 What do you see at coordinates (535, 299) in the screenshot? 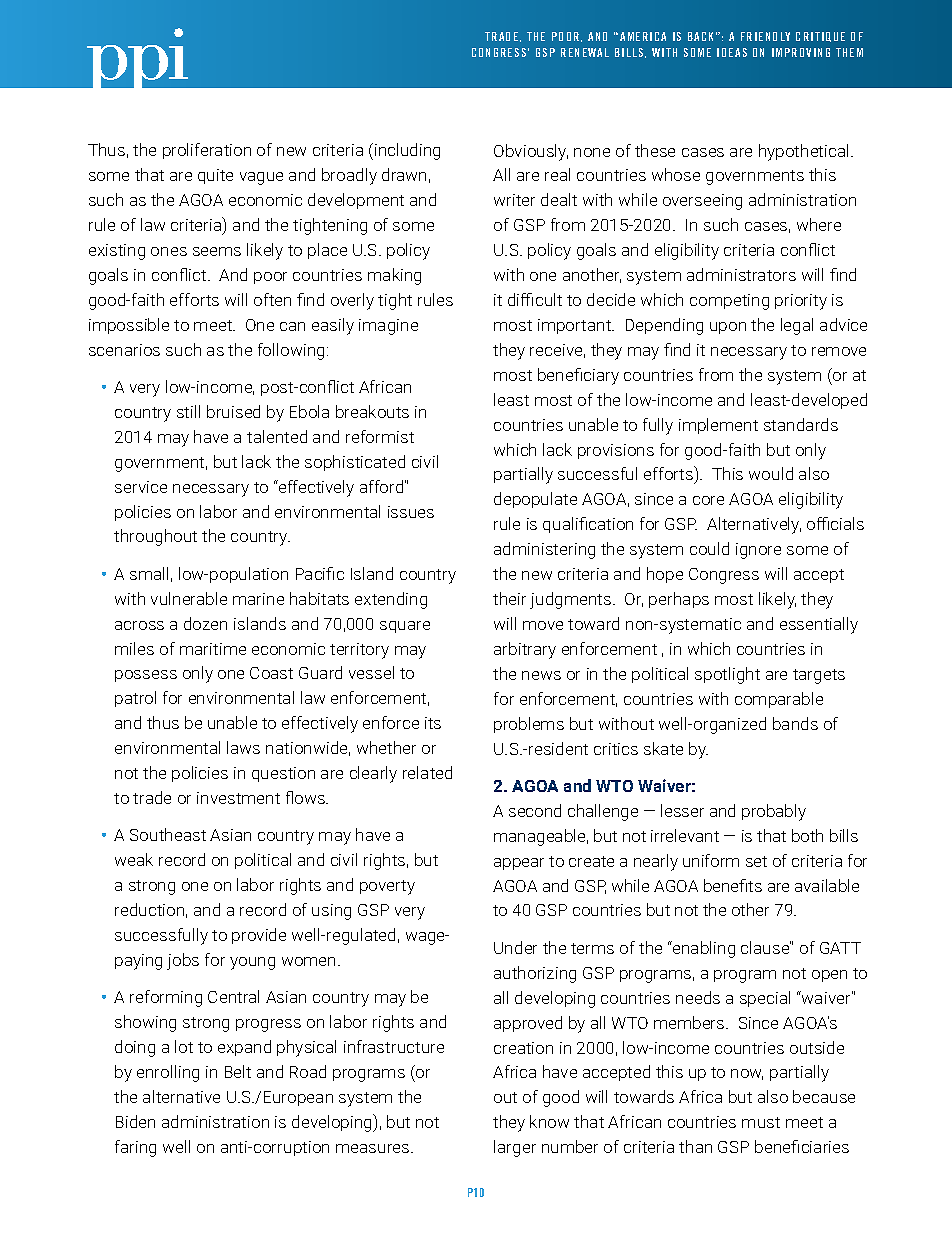
I see `difficult` at bounding box center [535, 299].
